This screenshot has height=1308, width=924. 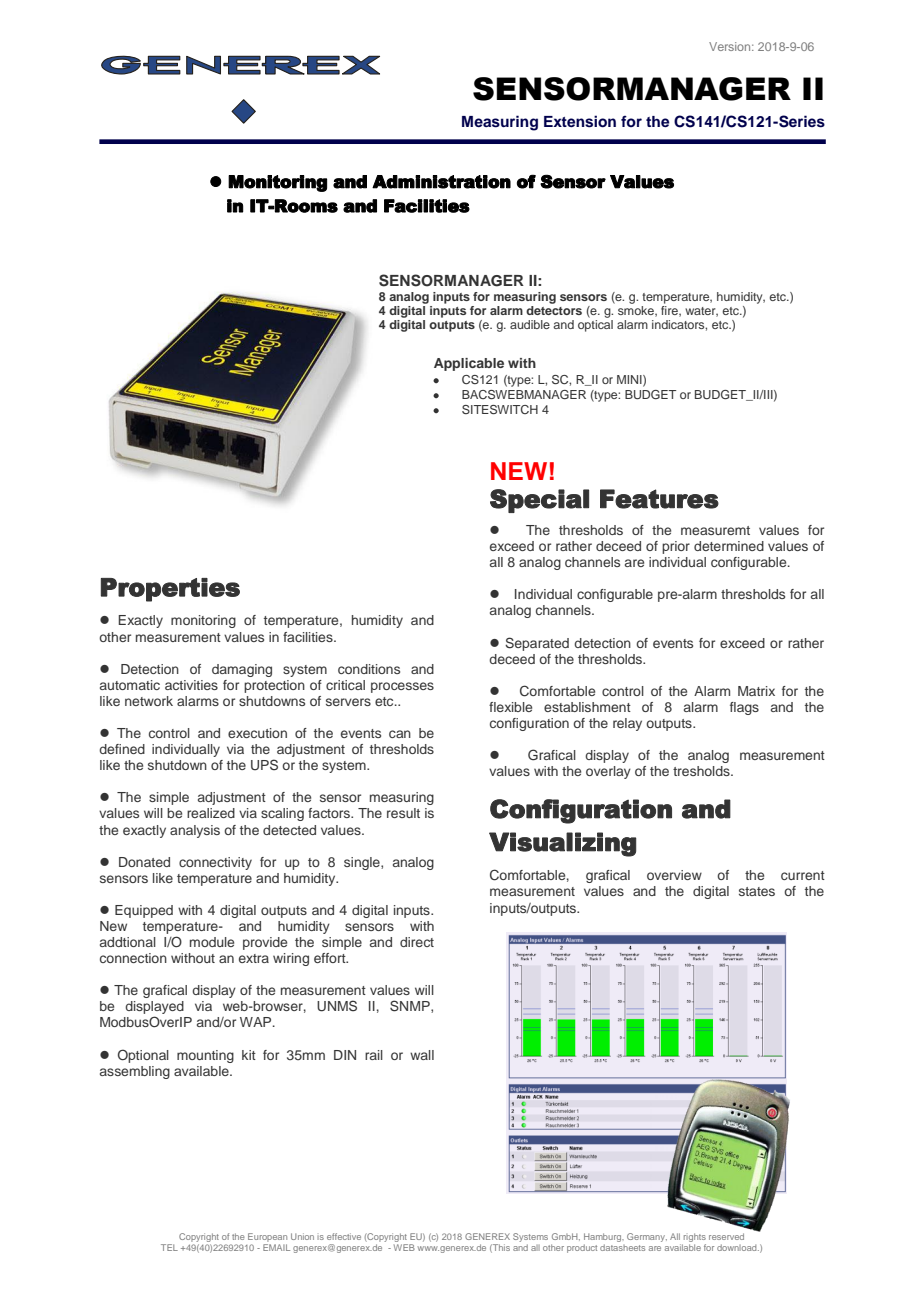 I want to click on flags, so click(x=744, y=708).
